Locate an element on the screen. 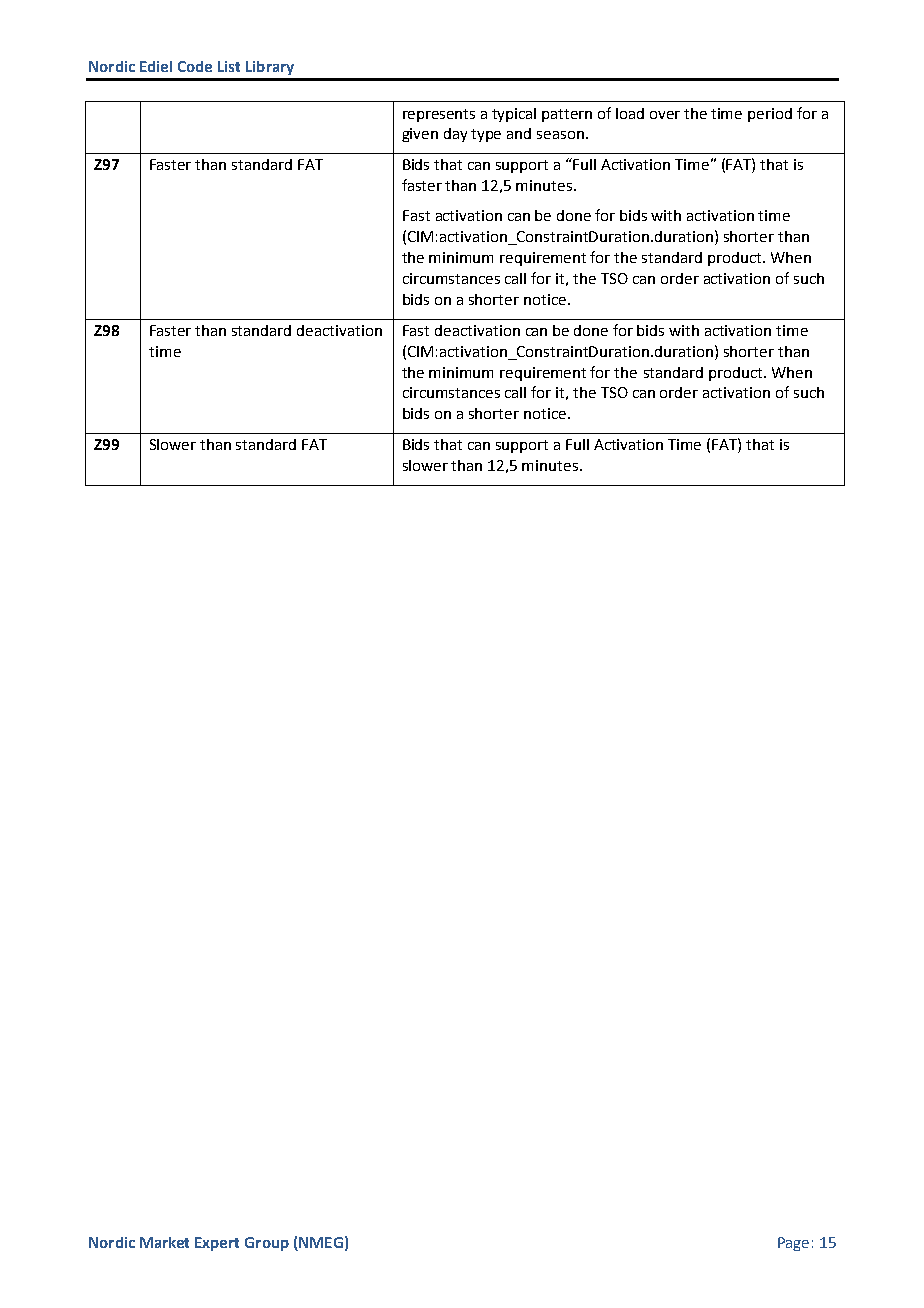 The height and width of the screenshot is (1308, 924). List is located at coordinates (229, 66).
